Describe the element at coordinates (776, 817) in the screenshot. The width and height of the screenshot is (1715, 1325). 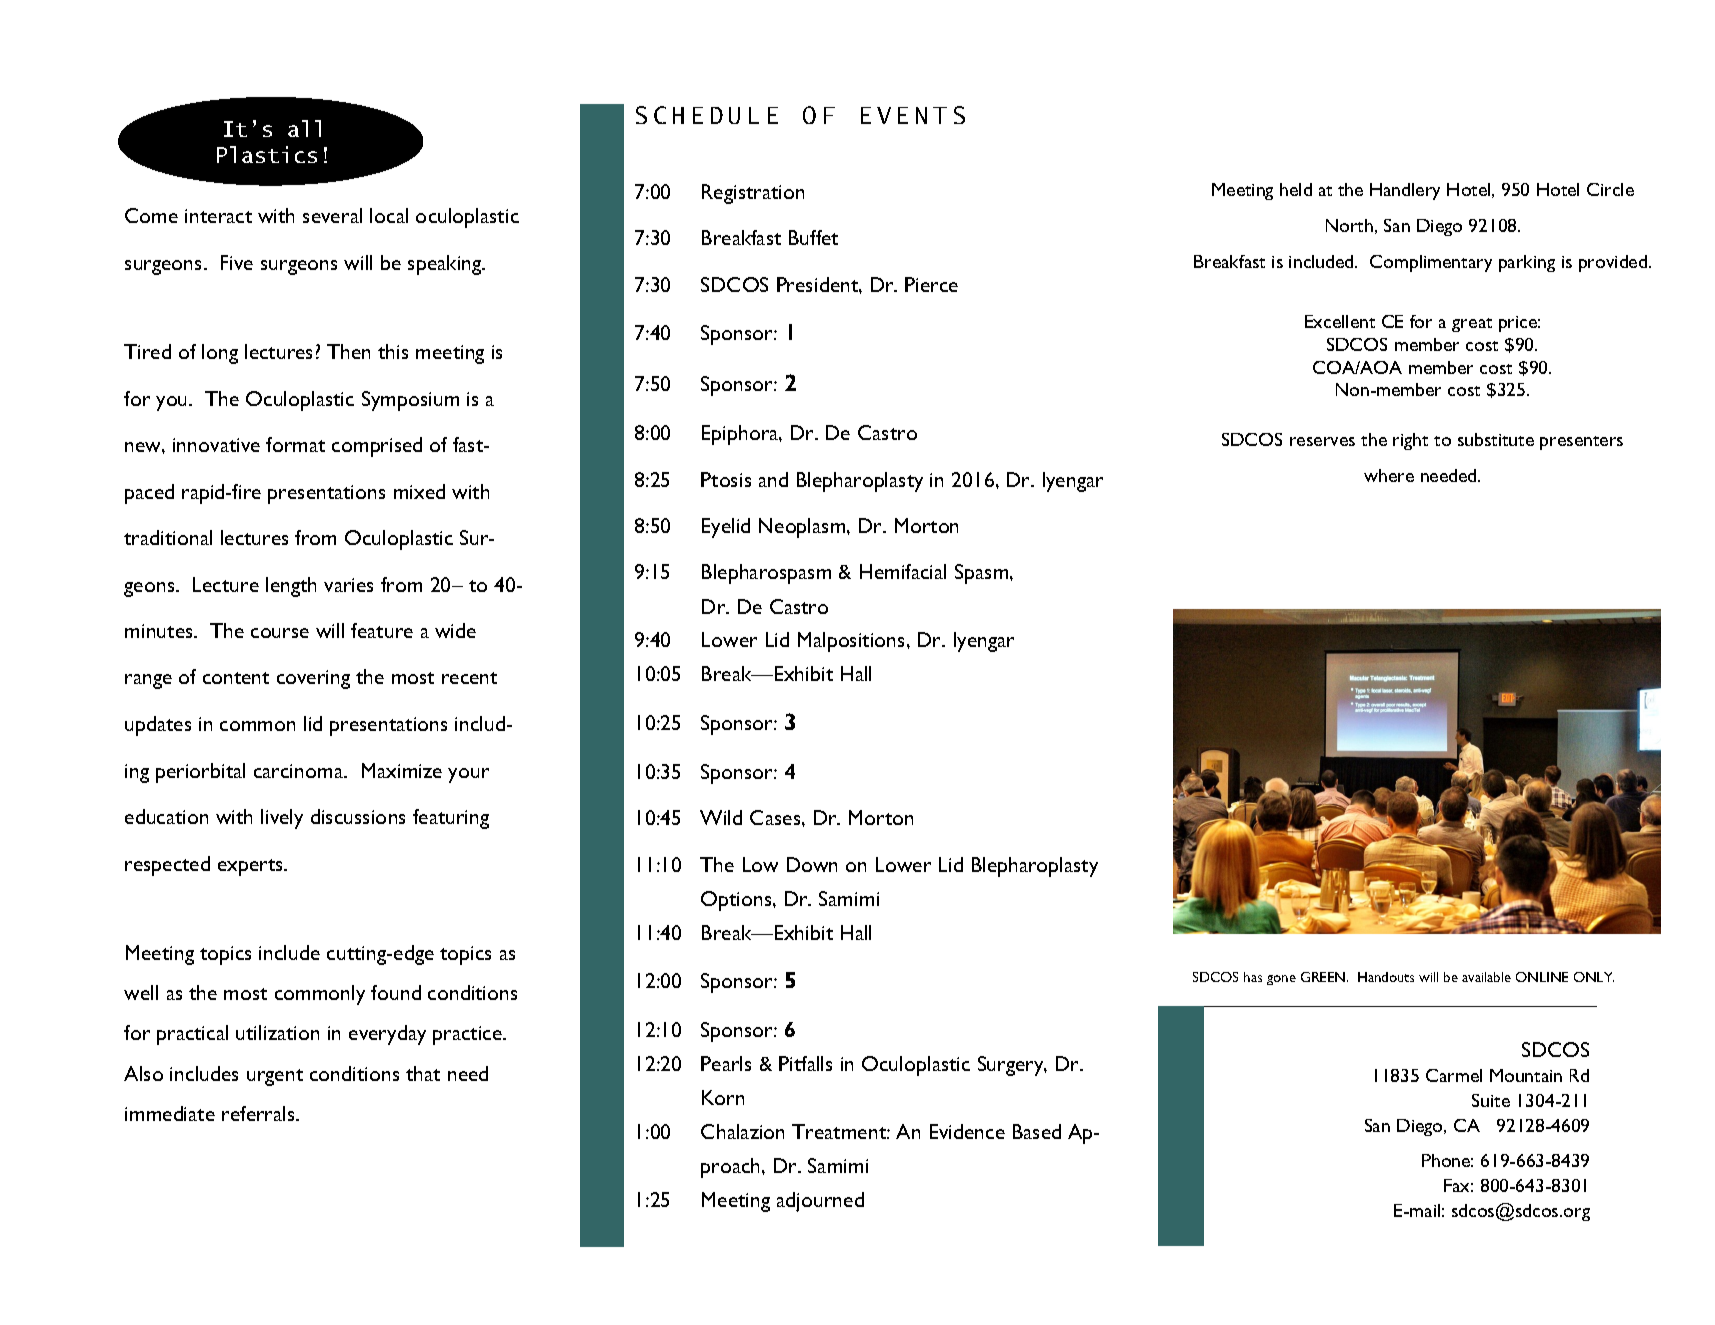
I see `Cases` at that location.
